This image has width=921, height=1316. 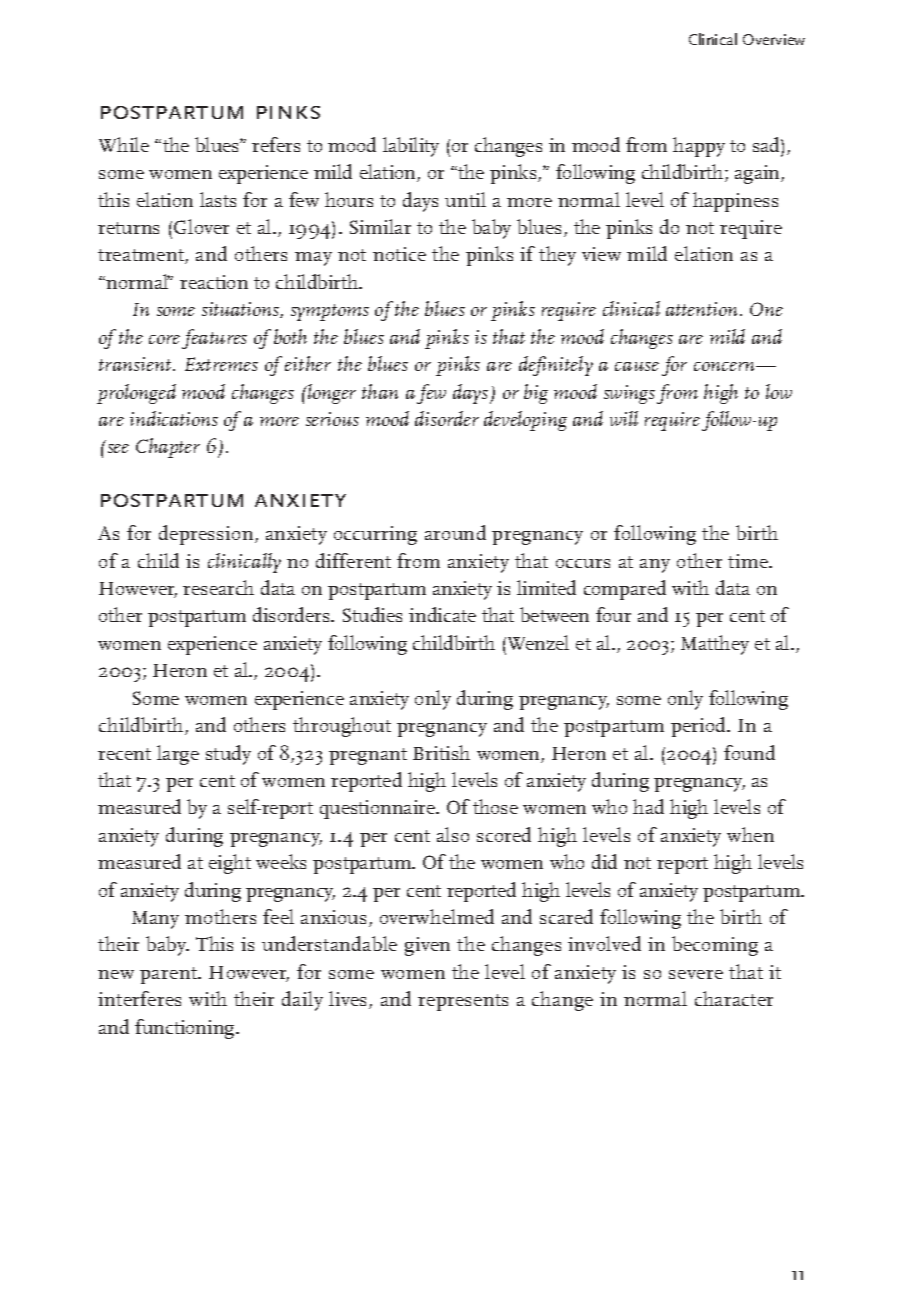 I want to click on functioning, so click(x=186, y=1029).
